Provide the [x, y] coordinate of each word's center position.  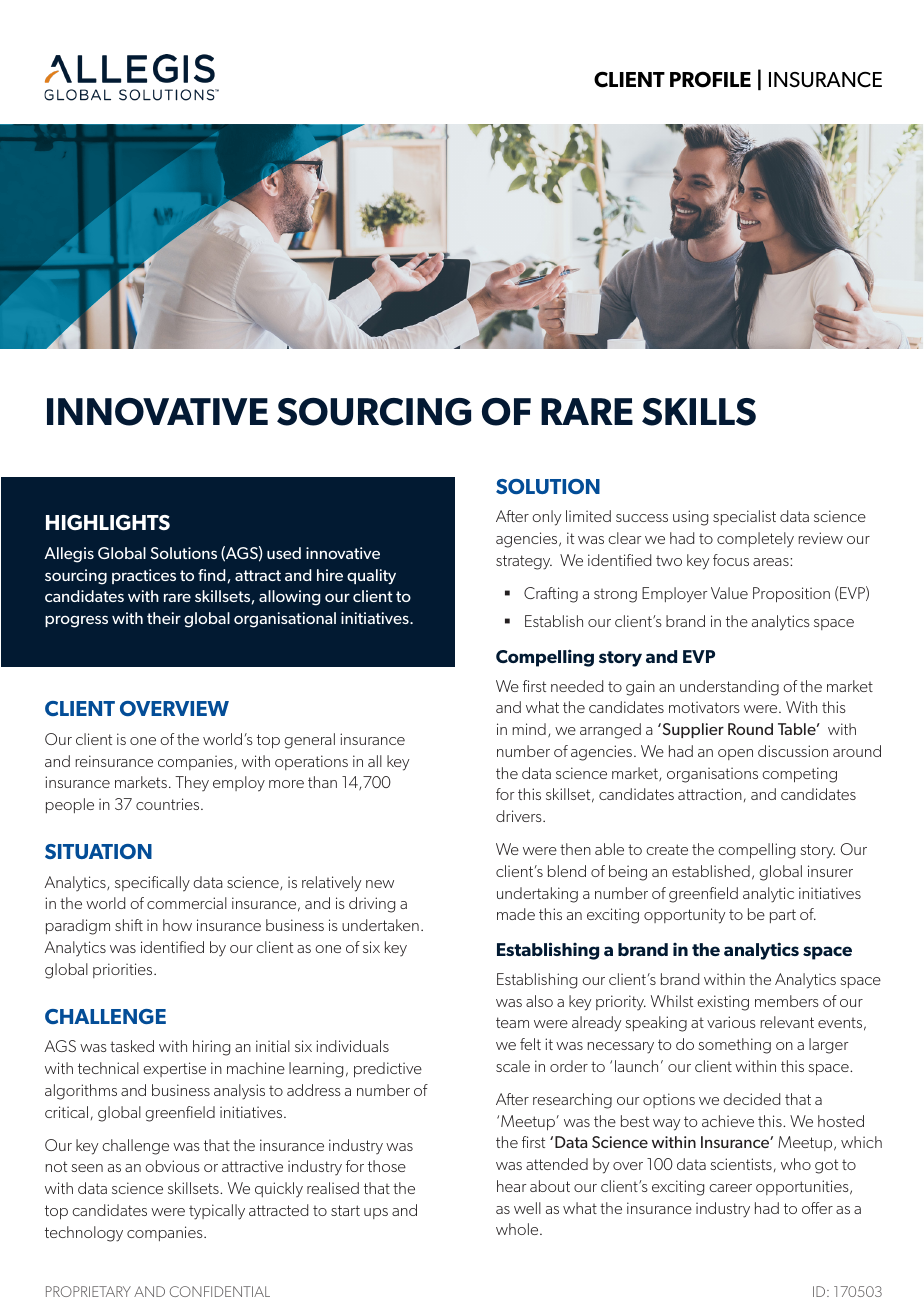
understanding [729, 688]
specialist [744, 517]
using [690, 518]
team [512, 1022]
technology [84, 1234]
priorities [124, 970]
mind [529, 729]
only [546, 518]
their [164, 618]
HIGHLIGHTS [108, 523]
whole [518, 1229]
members [787, 1001]
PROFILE [710, 79]
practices [144, 576]
